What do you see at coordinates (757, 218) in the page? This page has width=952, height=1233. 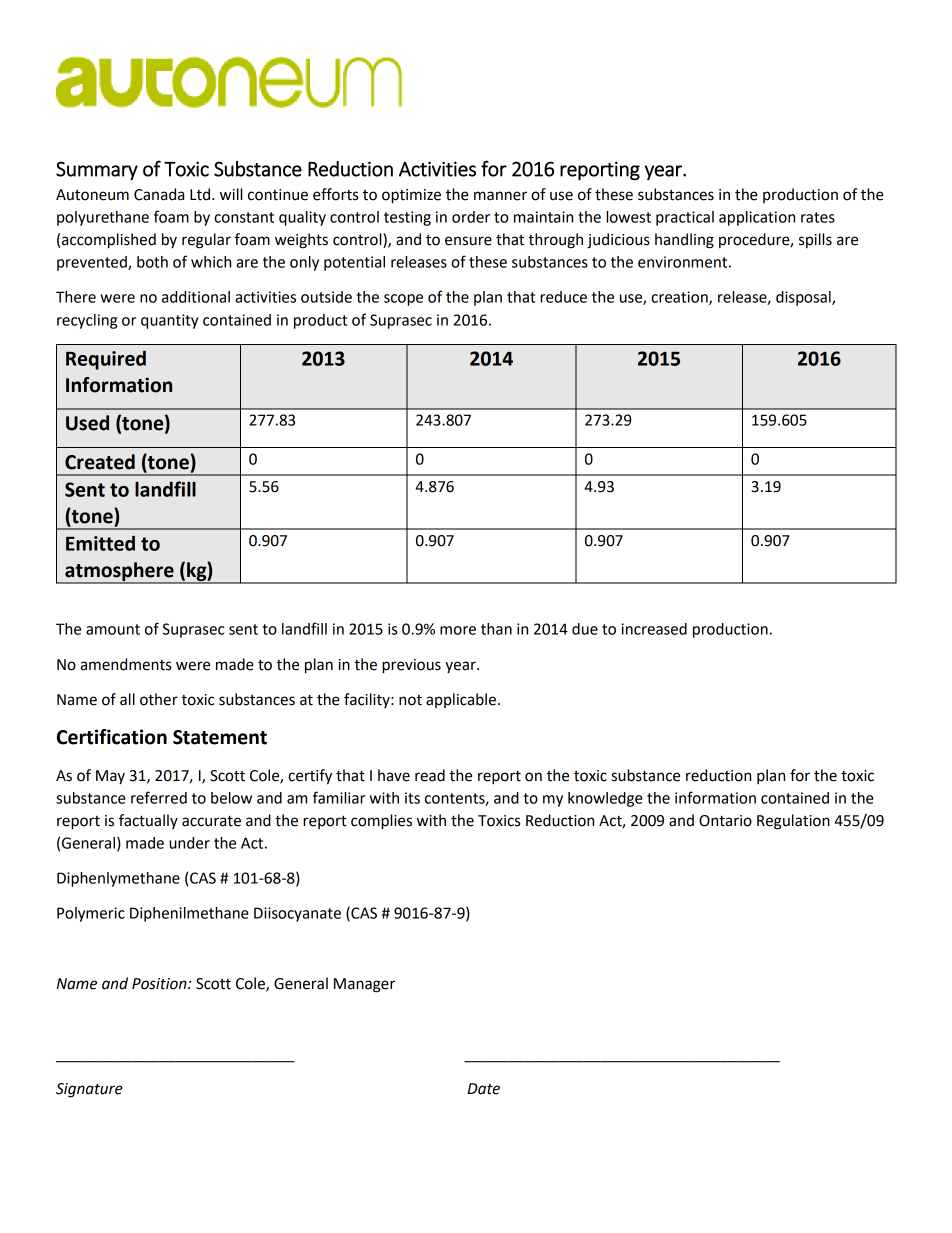 I see `application` at bounding box center [757, 218].
